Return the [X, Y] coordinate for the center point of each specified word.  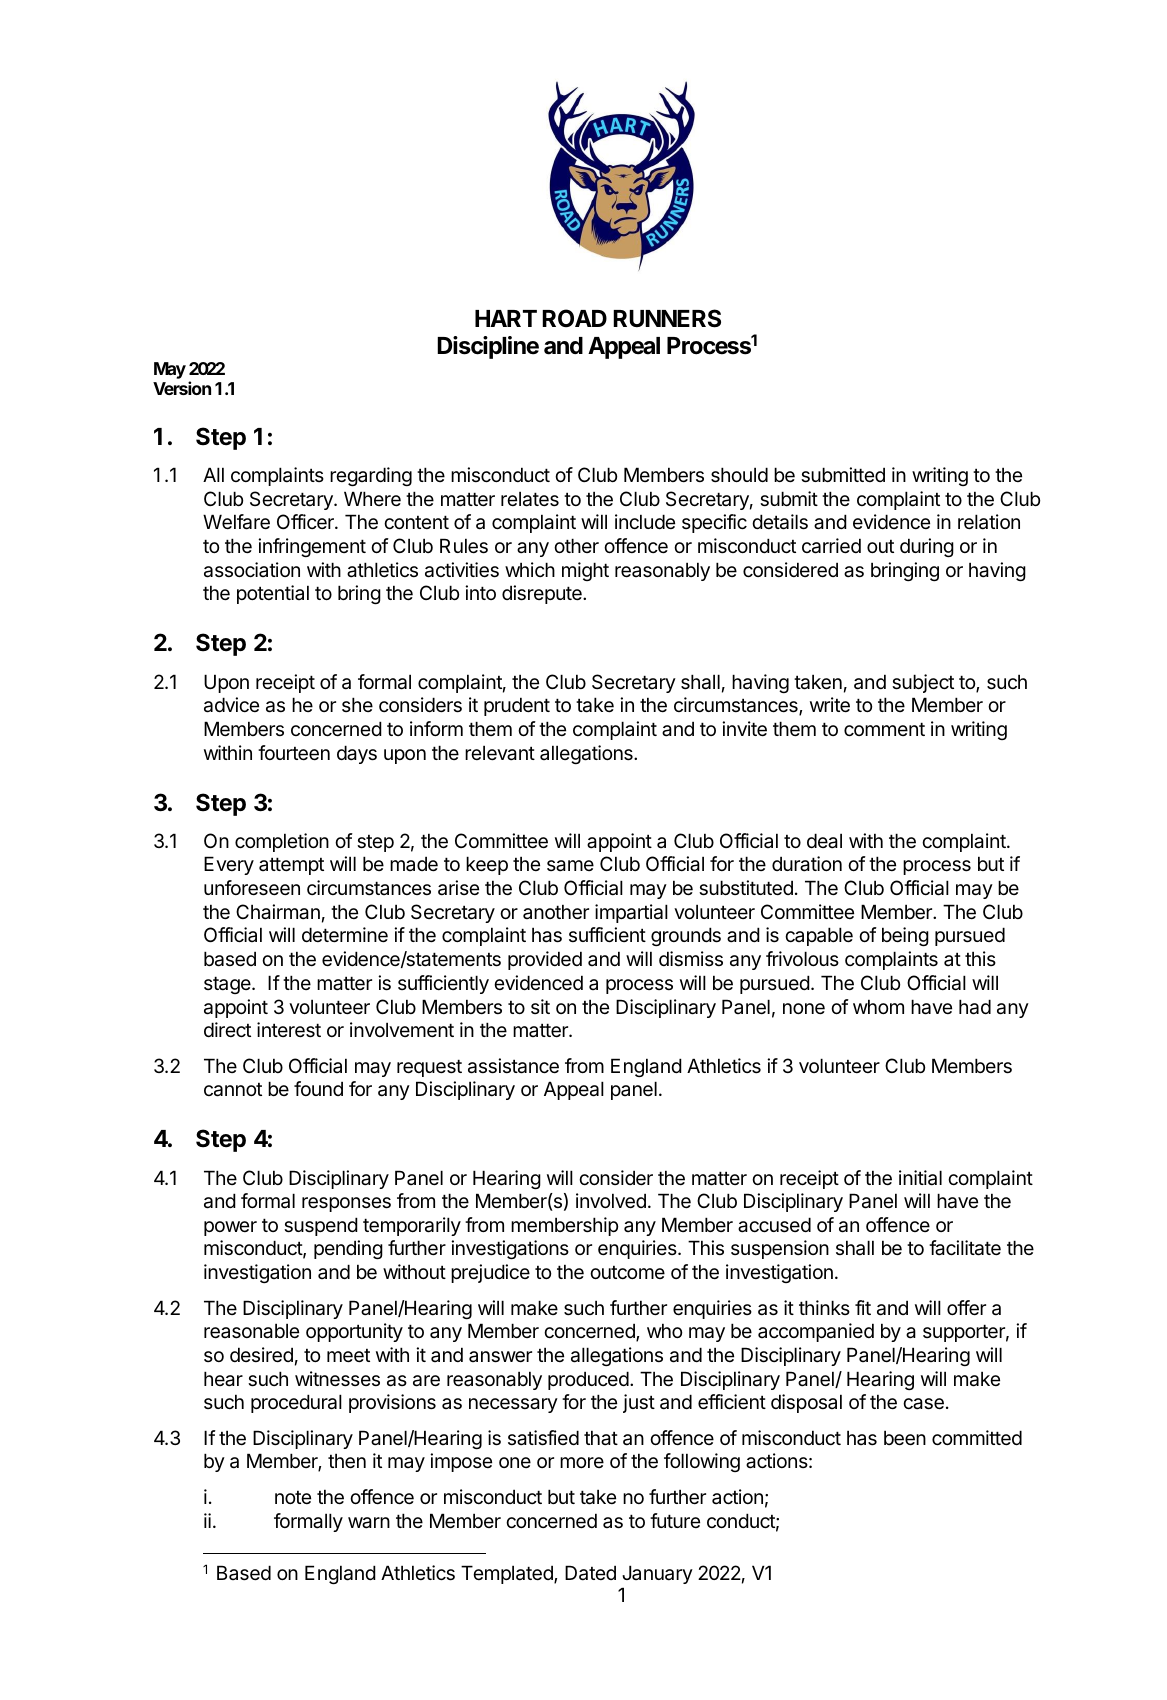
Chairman [278, 912]
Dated [590, 1573]
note [293, 1497]
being [905, 936]
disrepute [543, 594]
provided [545, 960]
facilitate [965, 1248]
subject [923, 683]
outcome [627, 1272]
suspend [321, 1226]
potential [273, 594]
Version [182, 388]
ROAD [574, 318]
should [739, 475]
